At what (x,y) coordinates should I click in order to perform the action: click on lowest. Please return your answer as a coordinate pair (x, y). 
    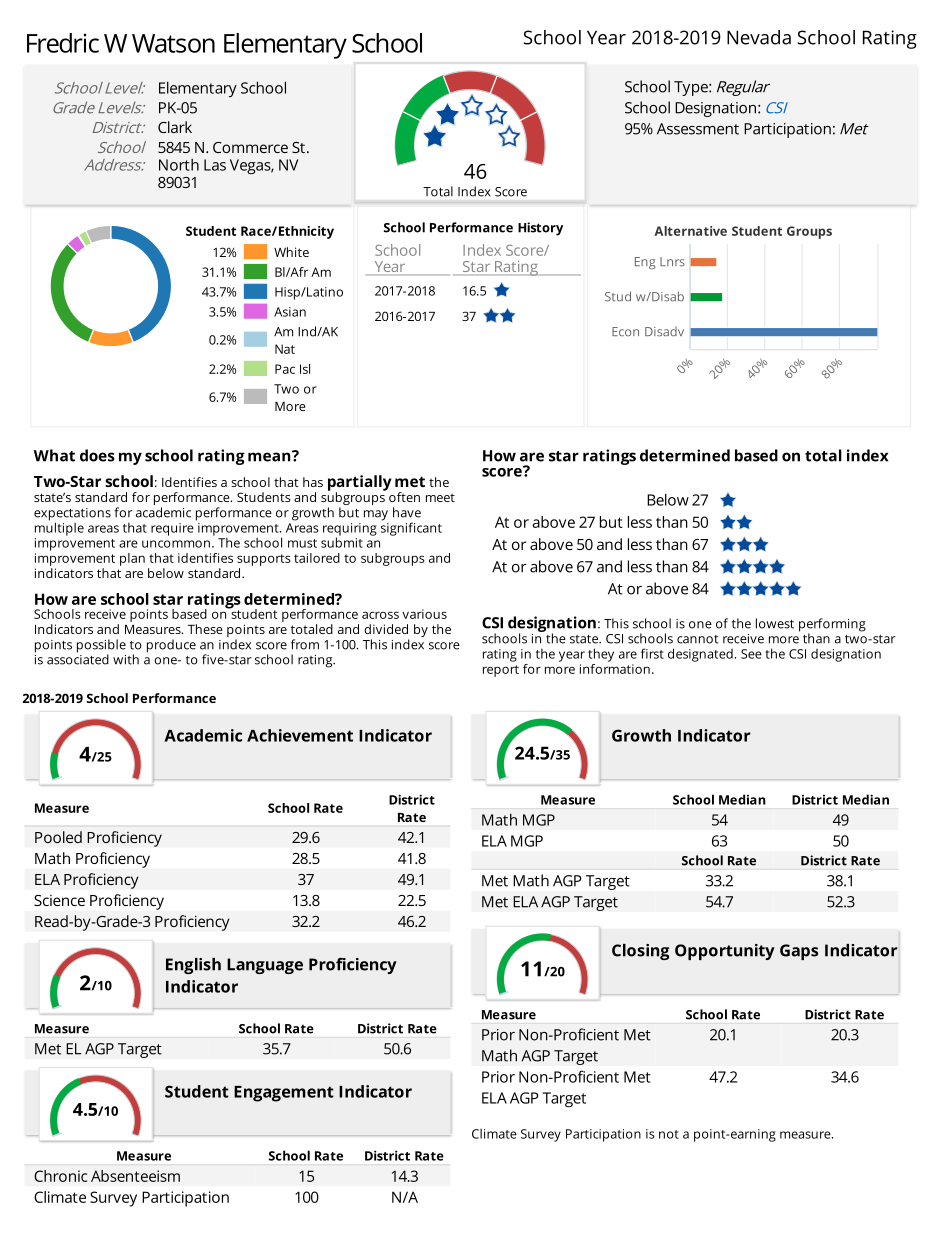
    Looking at the image, I should click on (775, 623).
